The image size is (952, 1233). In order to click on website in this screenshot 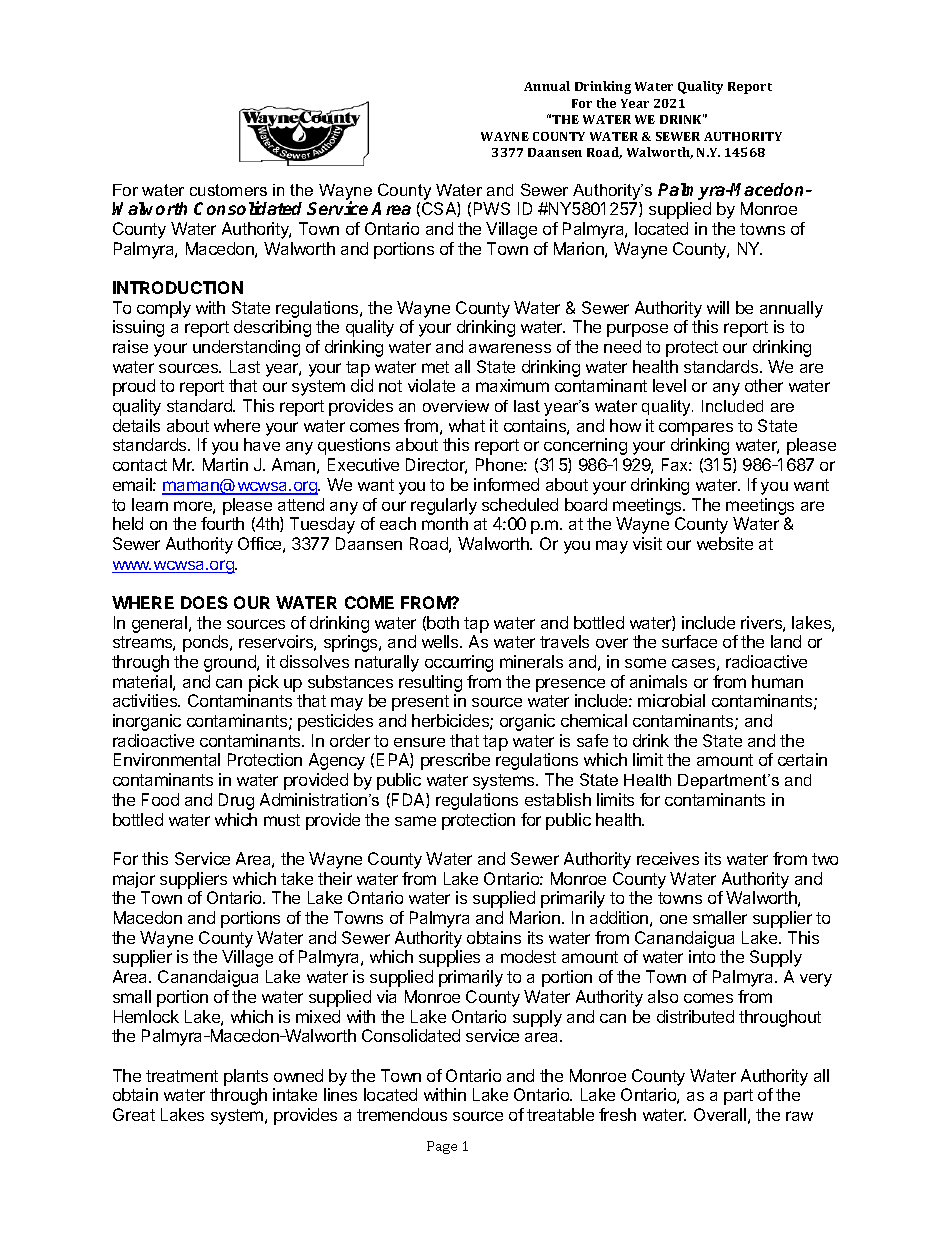, I will do `click(725, 543)`.
